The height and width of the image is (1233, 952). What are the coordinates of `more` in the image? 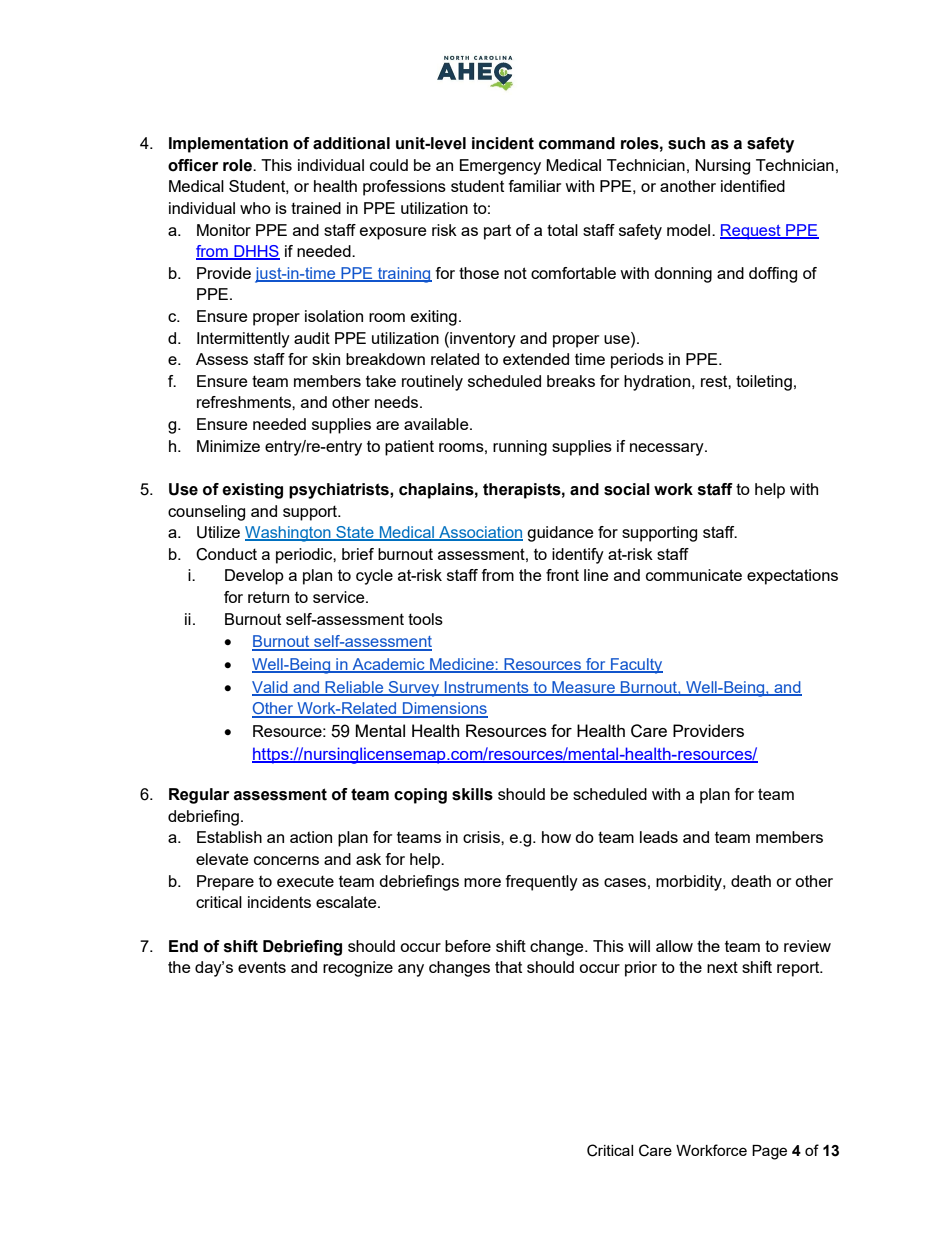 It's located at (482, 882).
